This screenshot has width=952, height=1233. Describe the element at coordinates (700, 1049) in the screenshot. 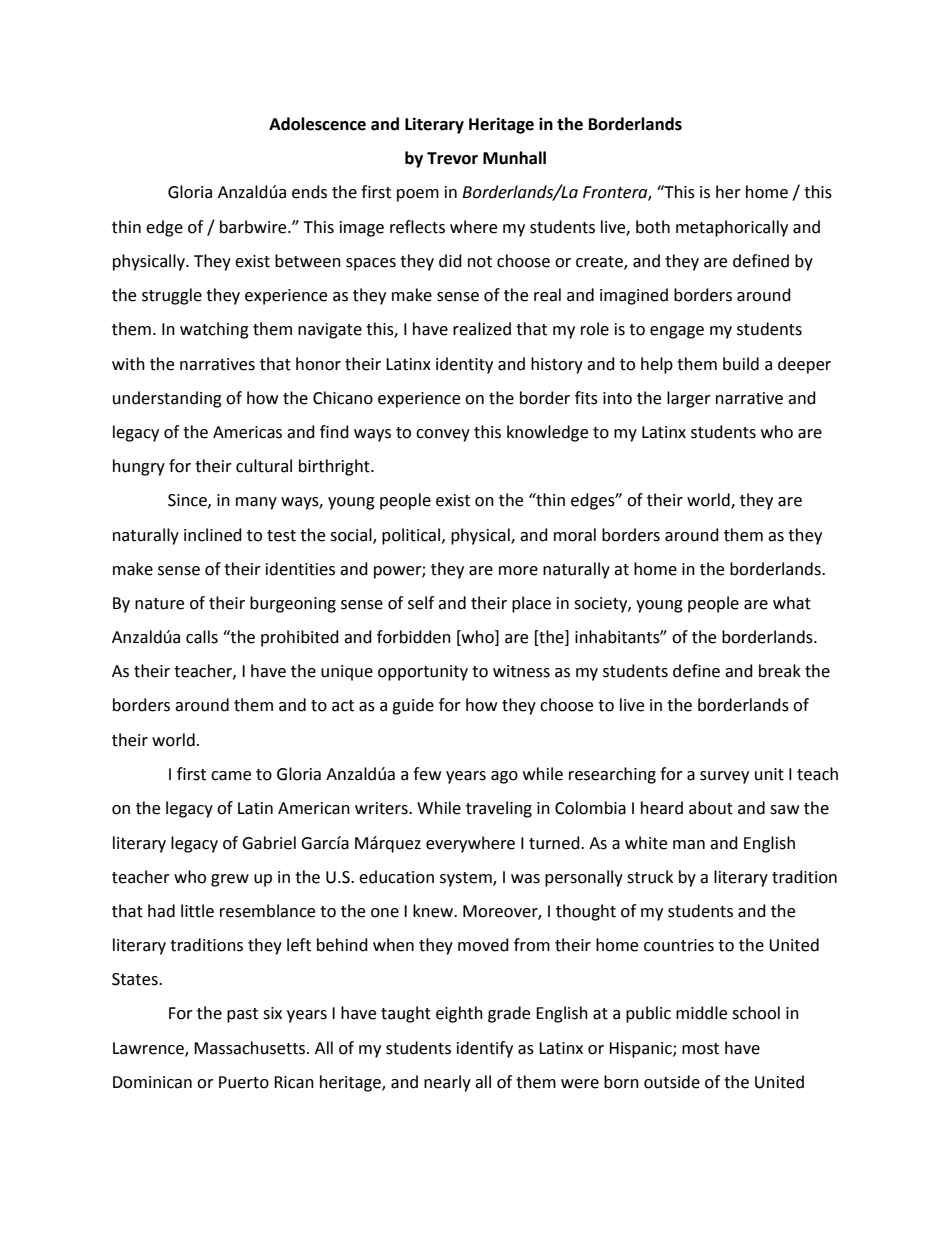

I see `most` at that location.
